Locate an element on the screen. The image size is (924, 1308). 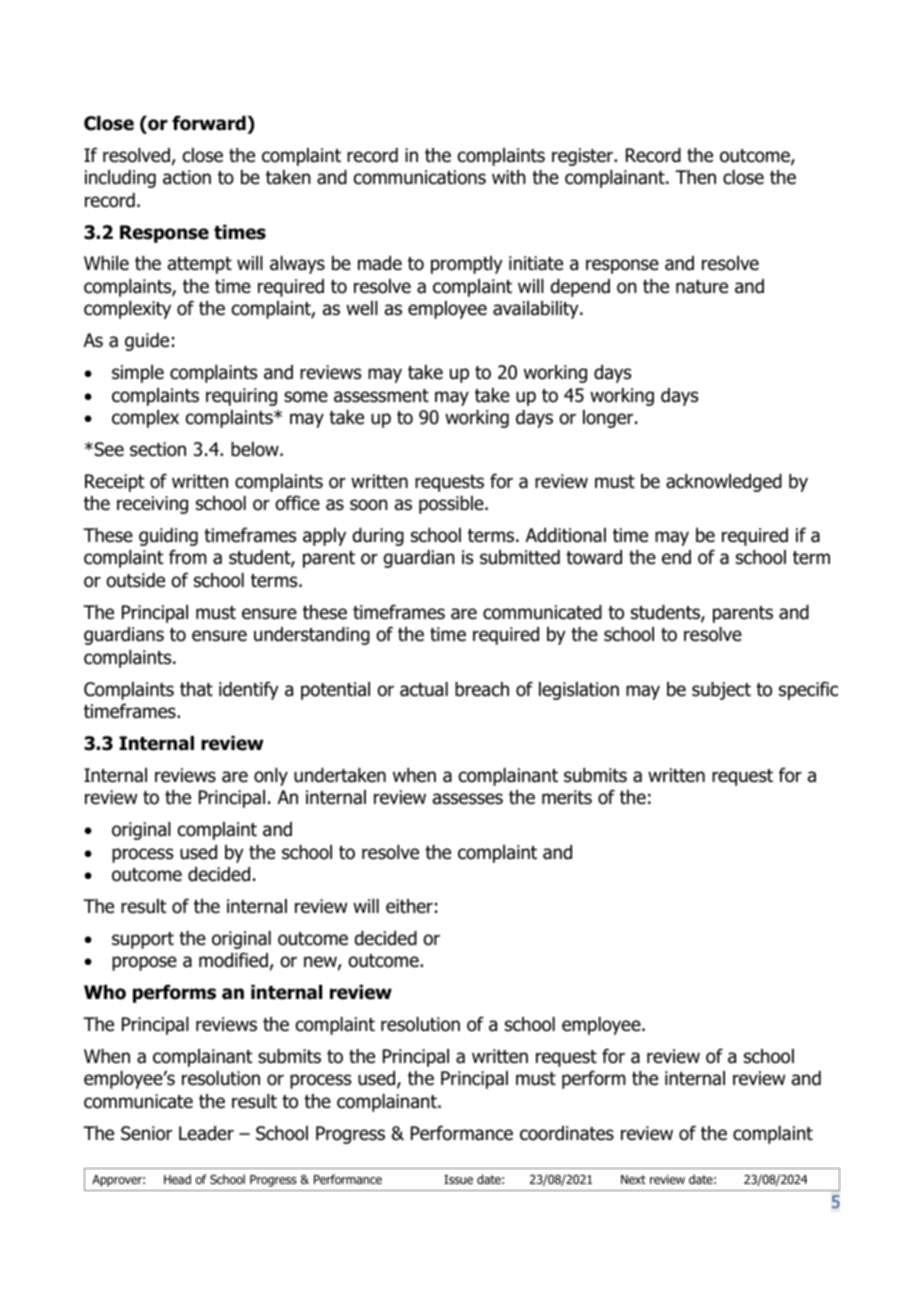
Then is located at coordinates (695, 177).
